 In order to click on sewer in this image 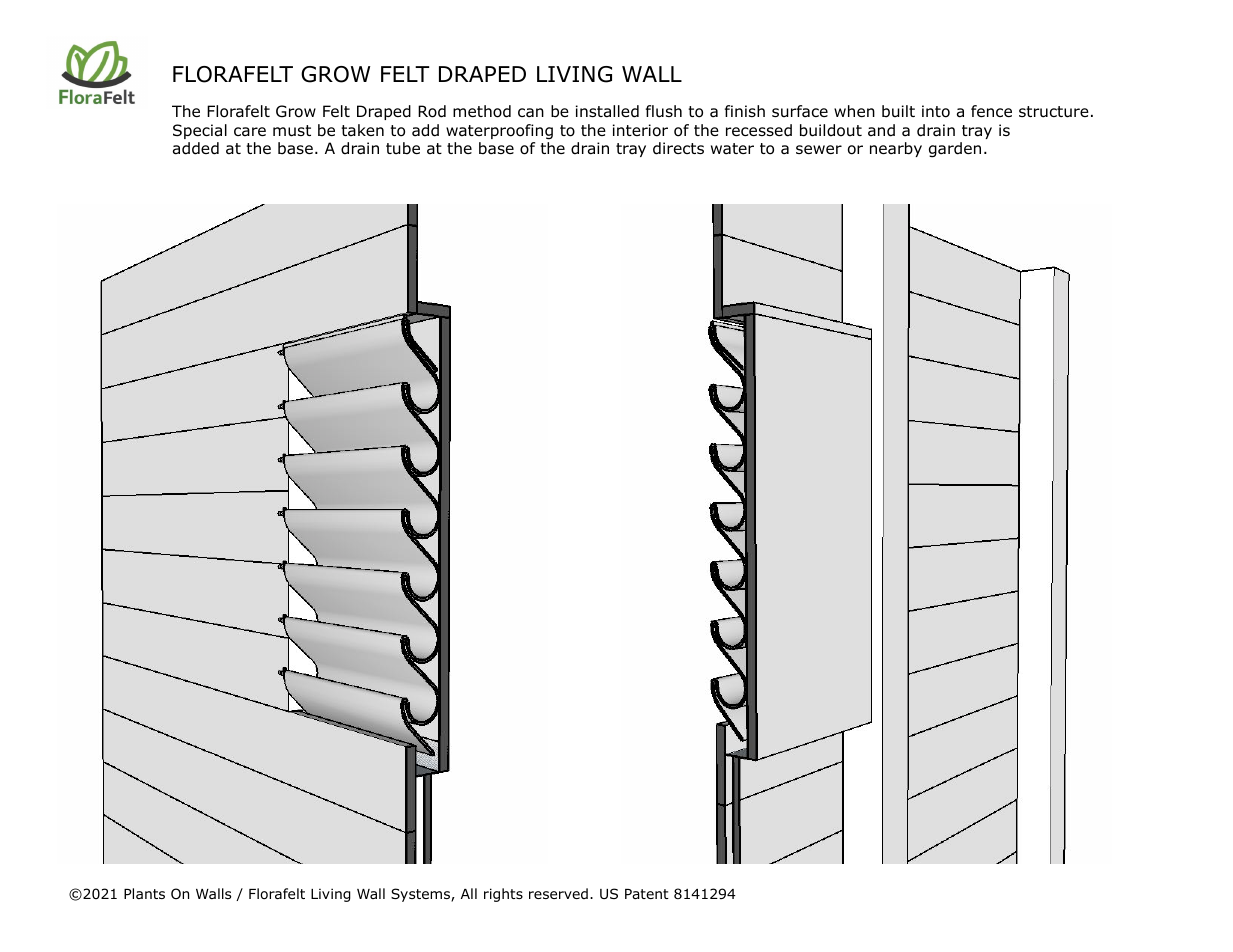, I will do `click(819, 149)`.
